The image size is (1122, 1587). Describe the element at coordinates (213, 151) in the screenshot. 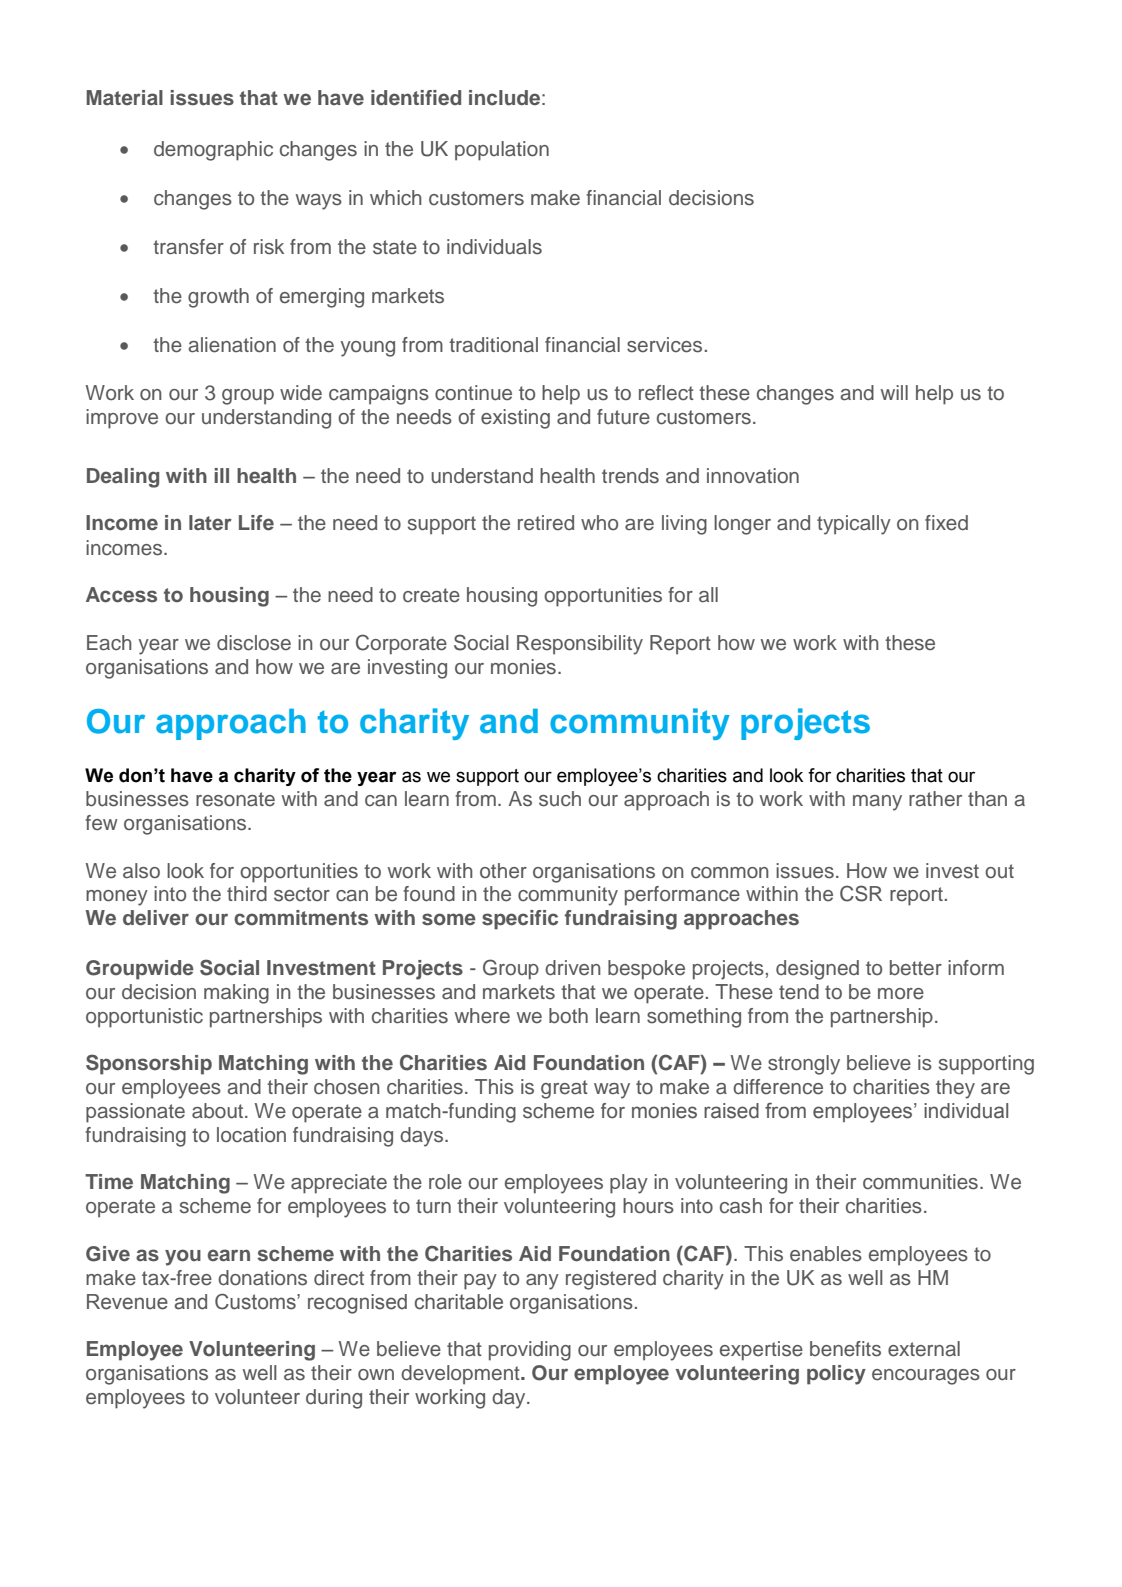

I see `demographic` at that location.
